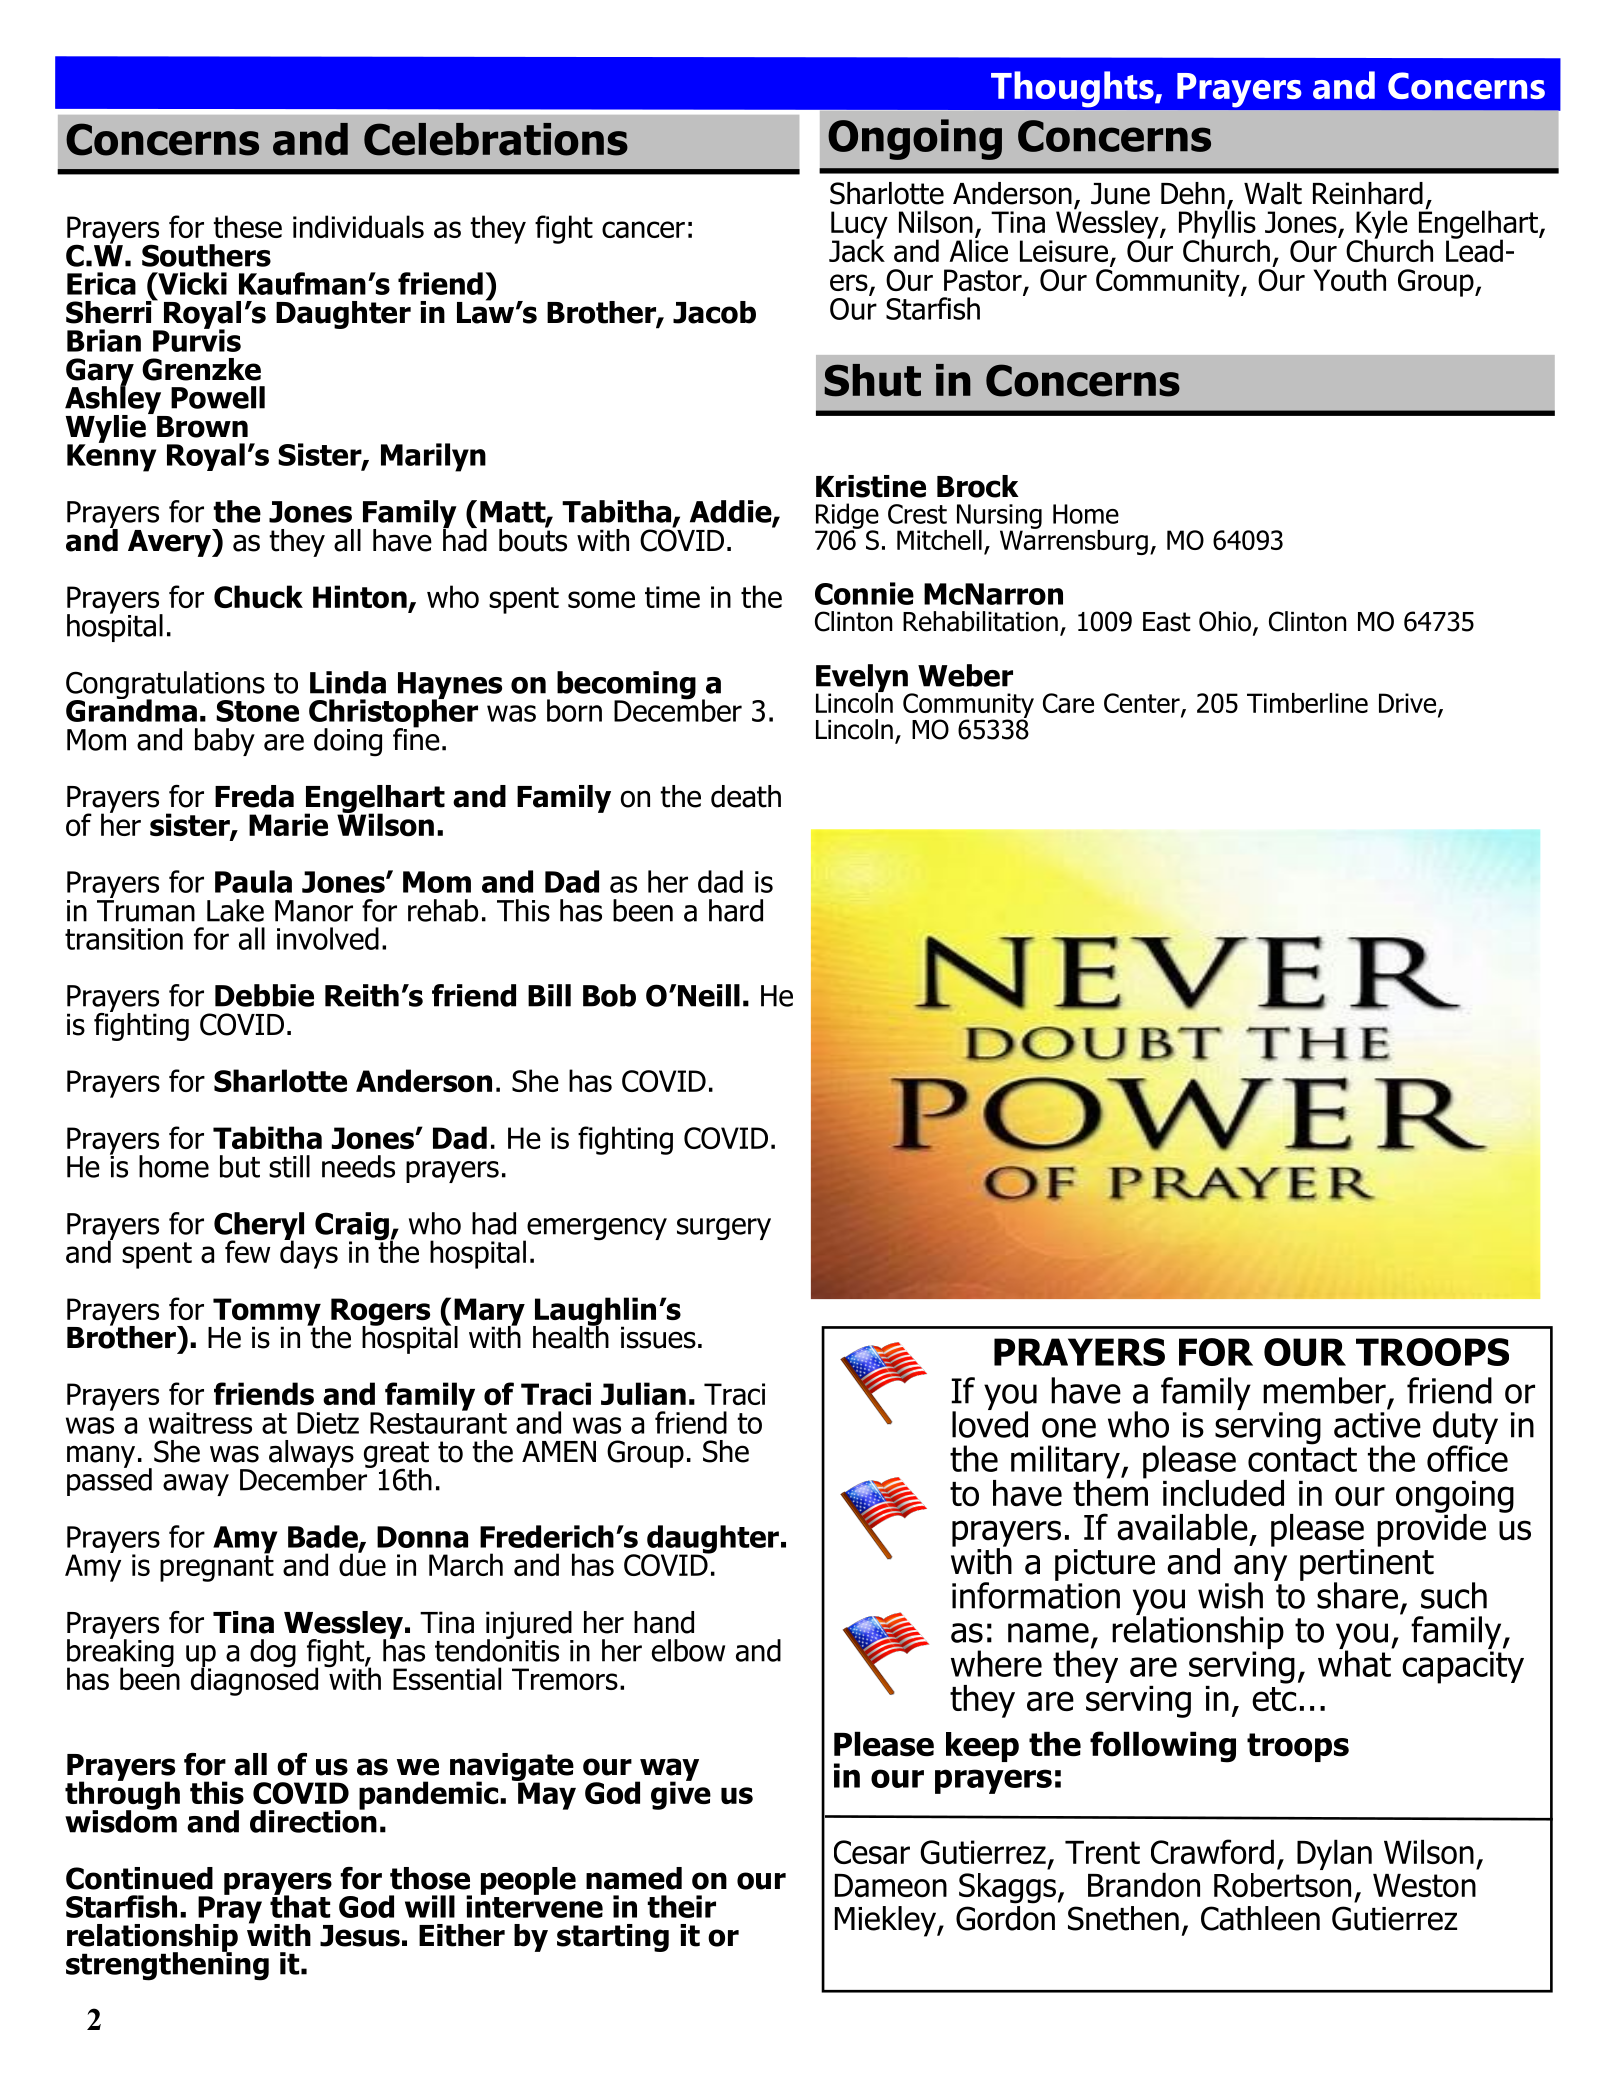  Describe the element at coordinates (724, 1229) in the screenshot. I see `surgery` at that location.
